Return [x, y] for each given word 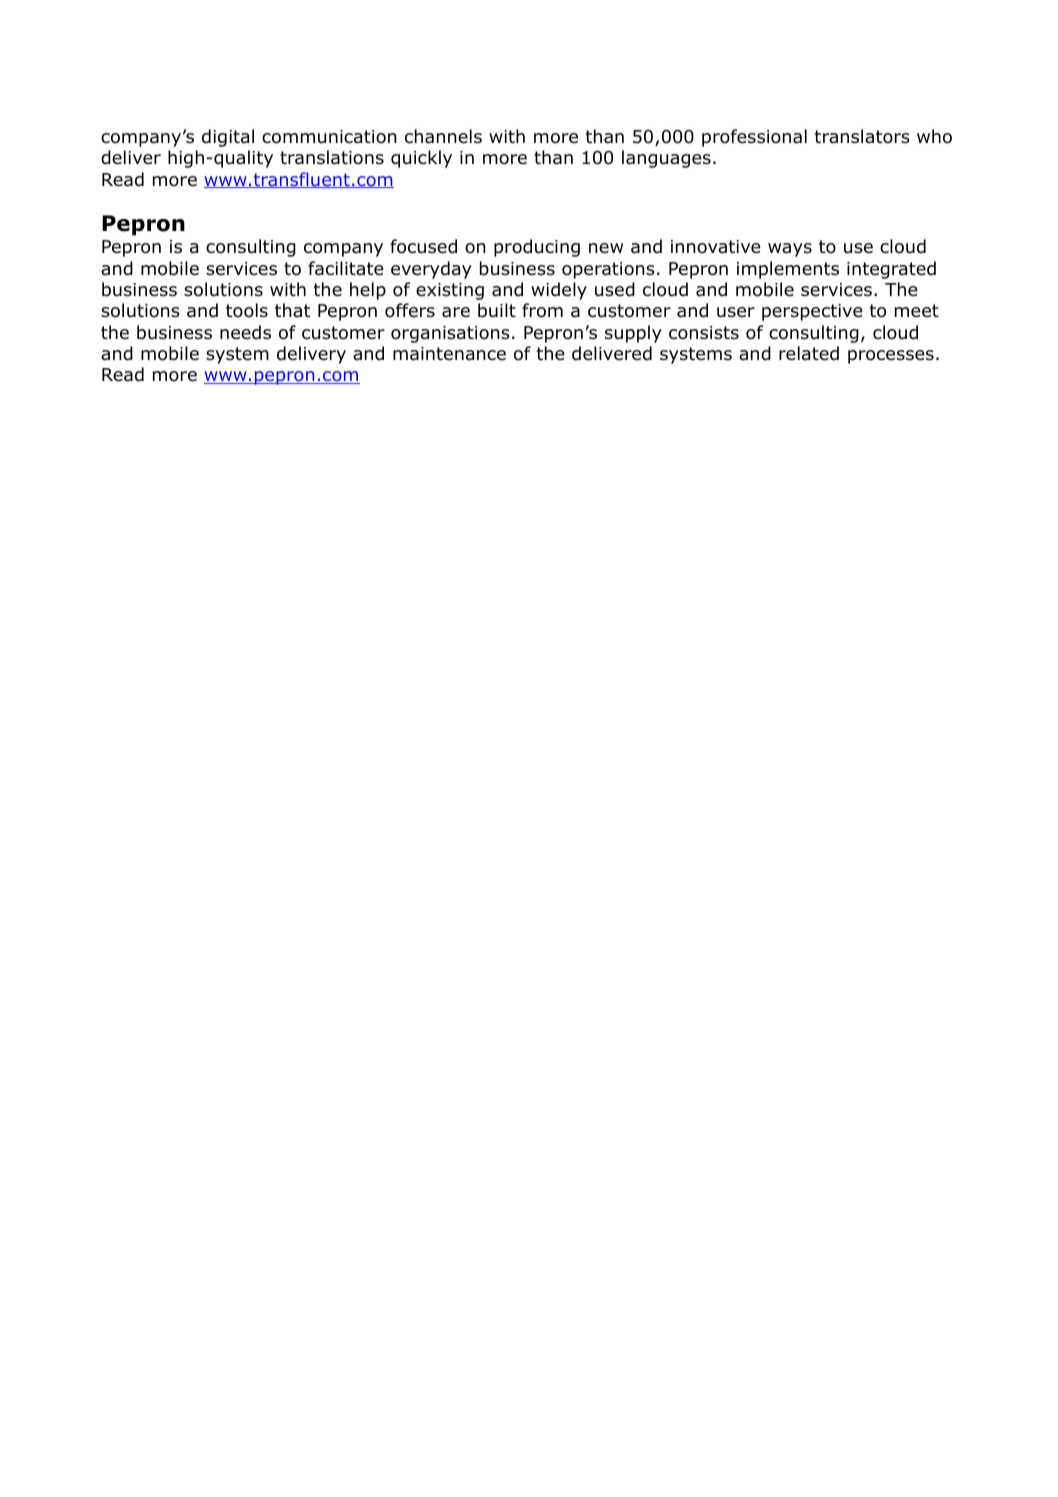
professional [754, 138]
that [292, 310]
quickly [421, 159]
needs [245, 332]
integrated [891, 270]
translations [332, 157]
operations [608, 270]
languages [666, 159]
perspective [812, 312]
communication [329, 137]
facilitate [346, 268]
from [542, 310]
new [606, 248]
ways [790, 250]
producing [537, 248]
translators [862, 136]
